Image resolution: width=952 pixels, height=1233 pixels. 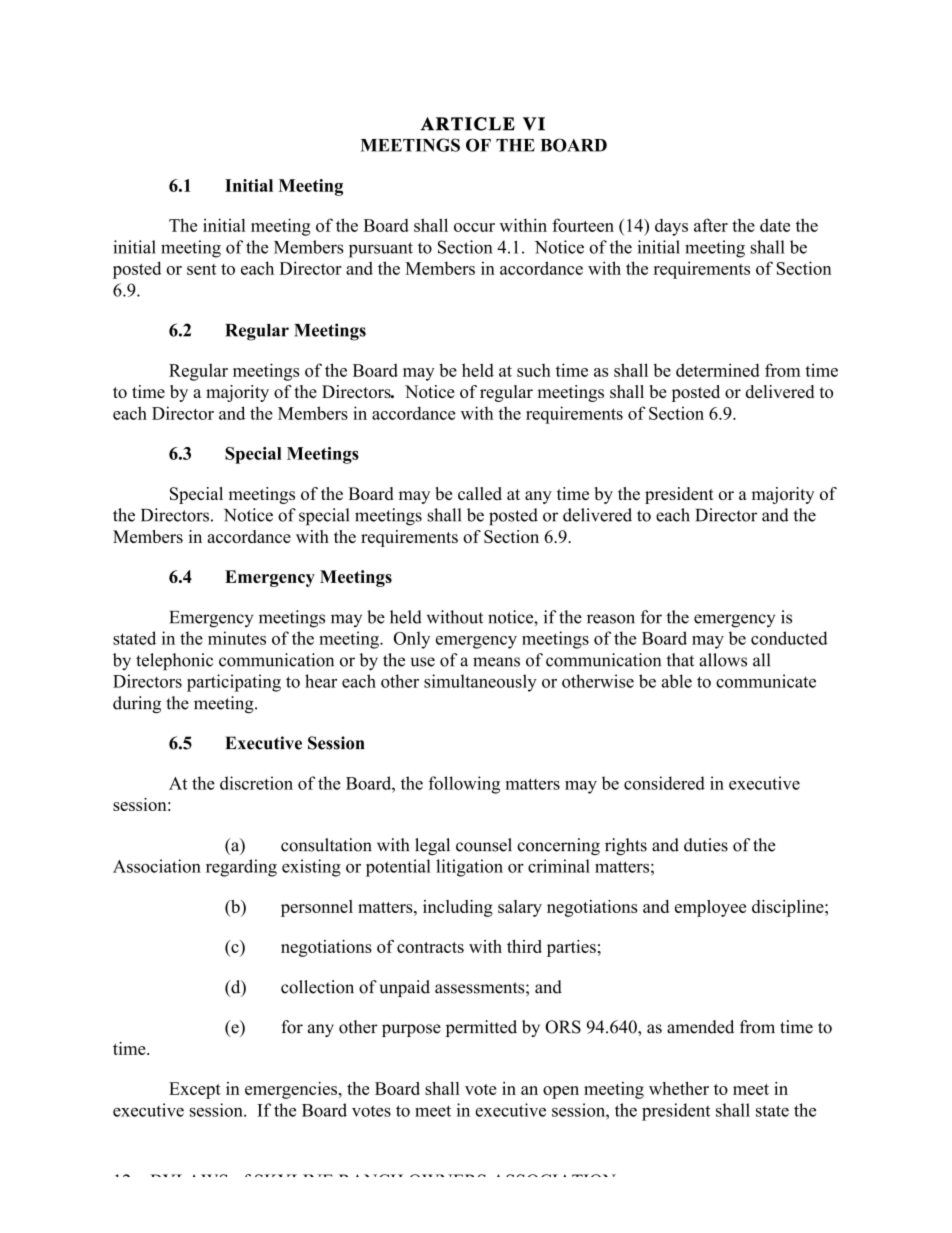 What do you see at coordinates (718, 370) in the image?
I see `determined` at bounding box center [718, 370].
